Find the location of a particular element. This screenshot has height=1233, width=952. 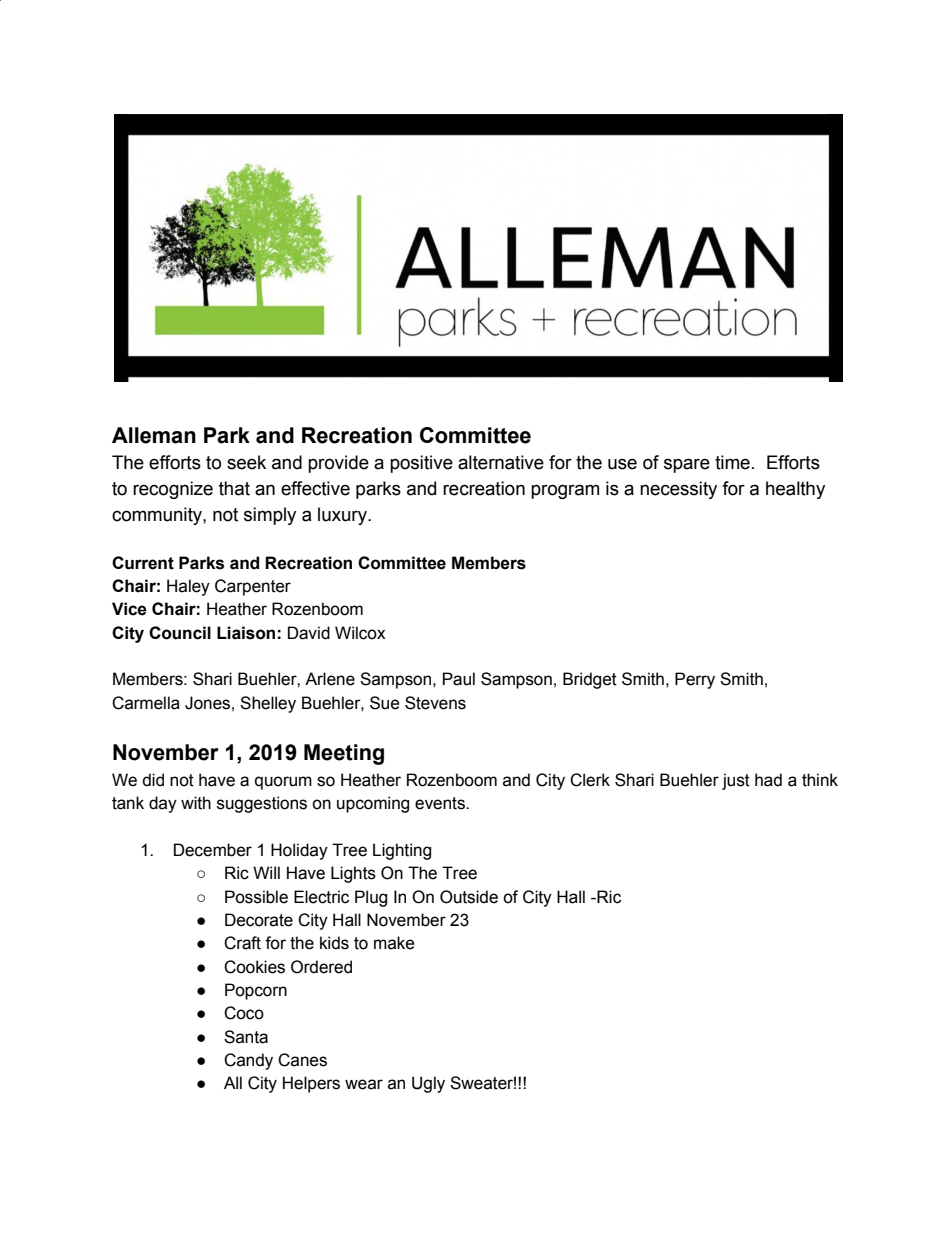

just is located at coordinates (736, 781).
